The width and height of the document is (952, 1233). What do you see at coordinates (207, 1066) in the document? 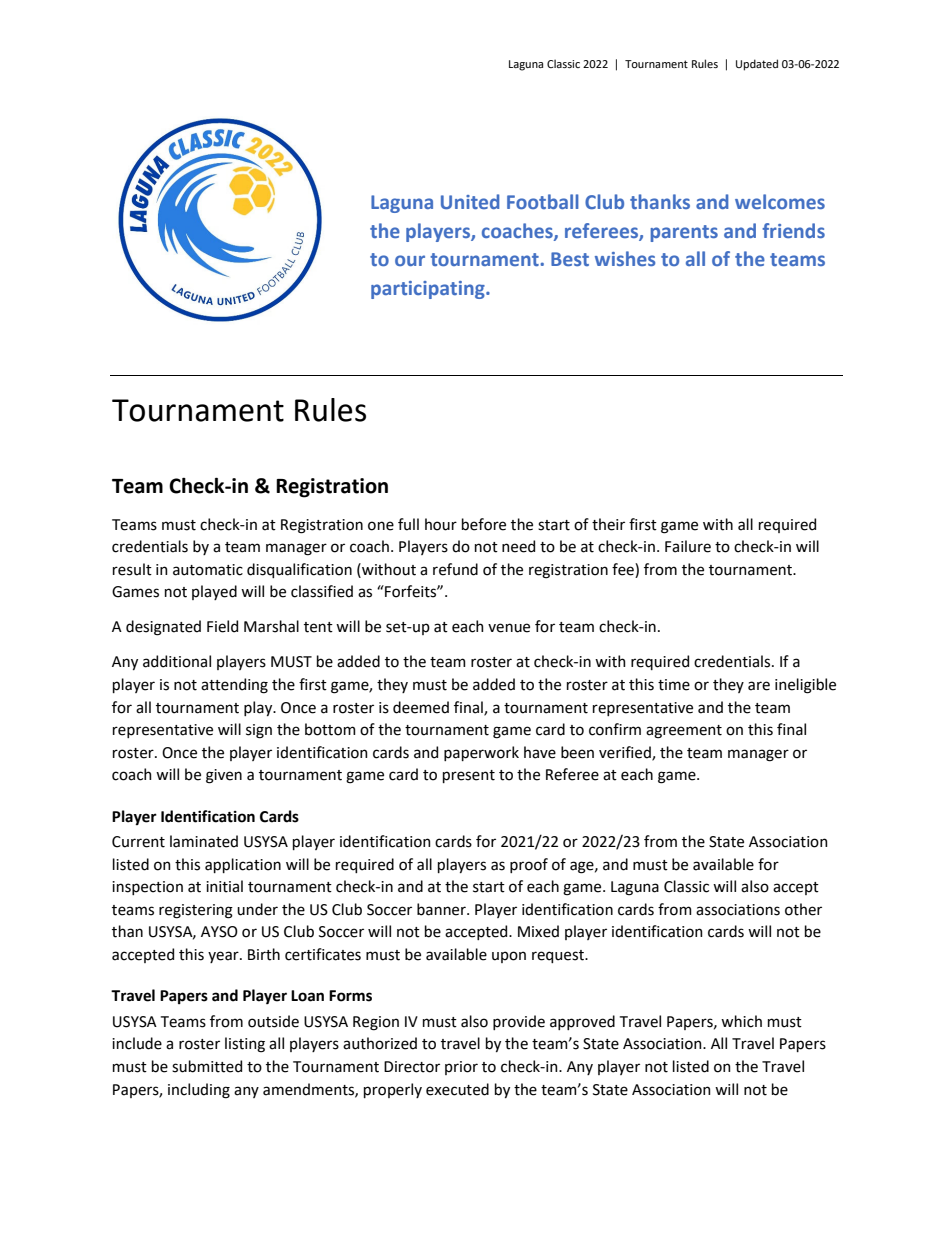
I see `submitted` at bounding box center [207, 1066].
